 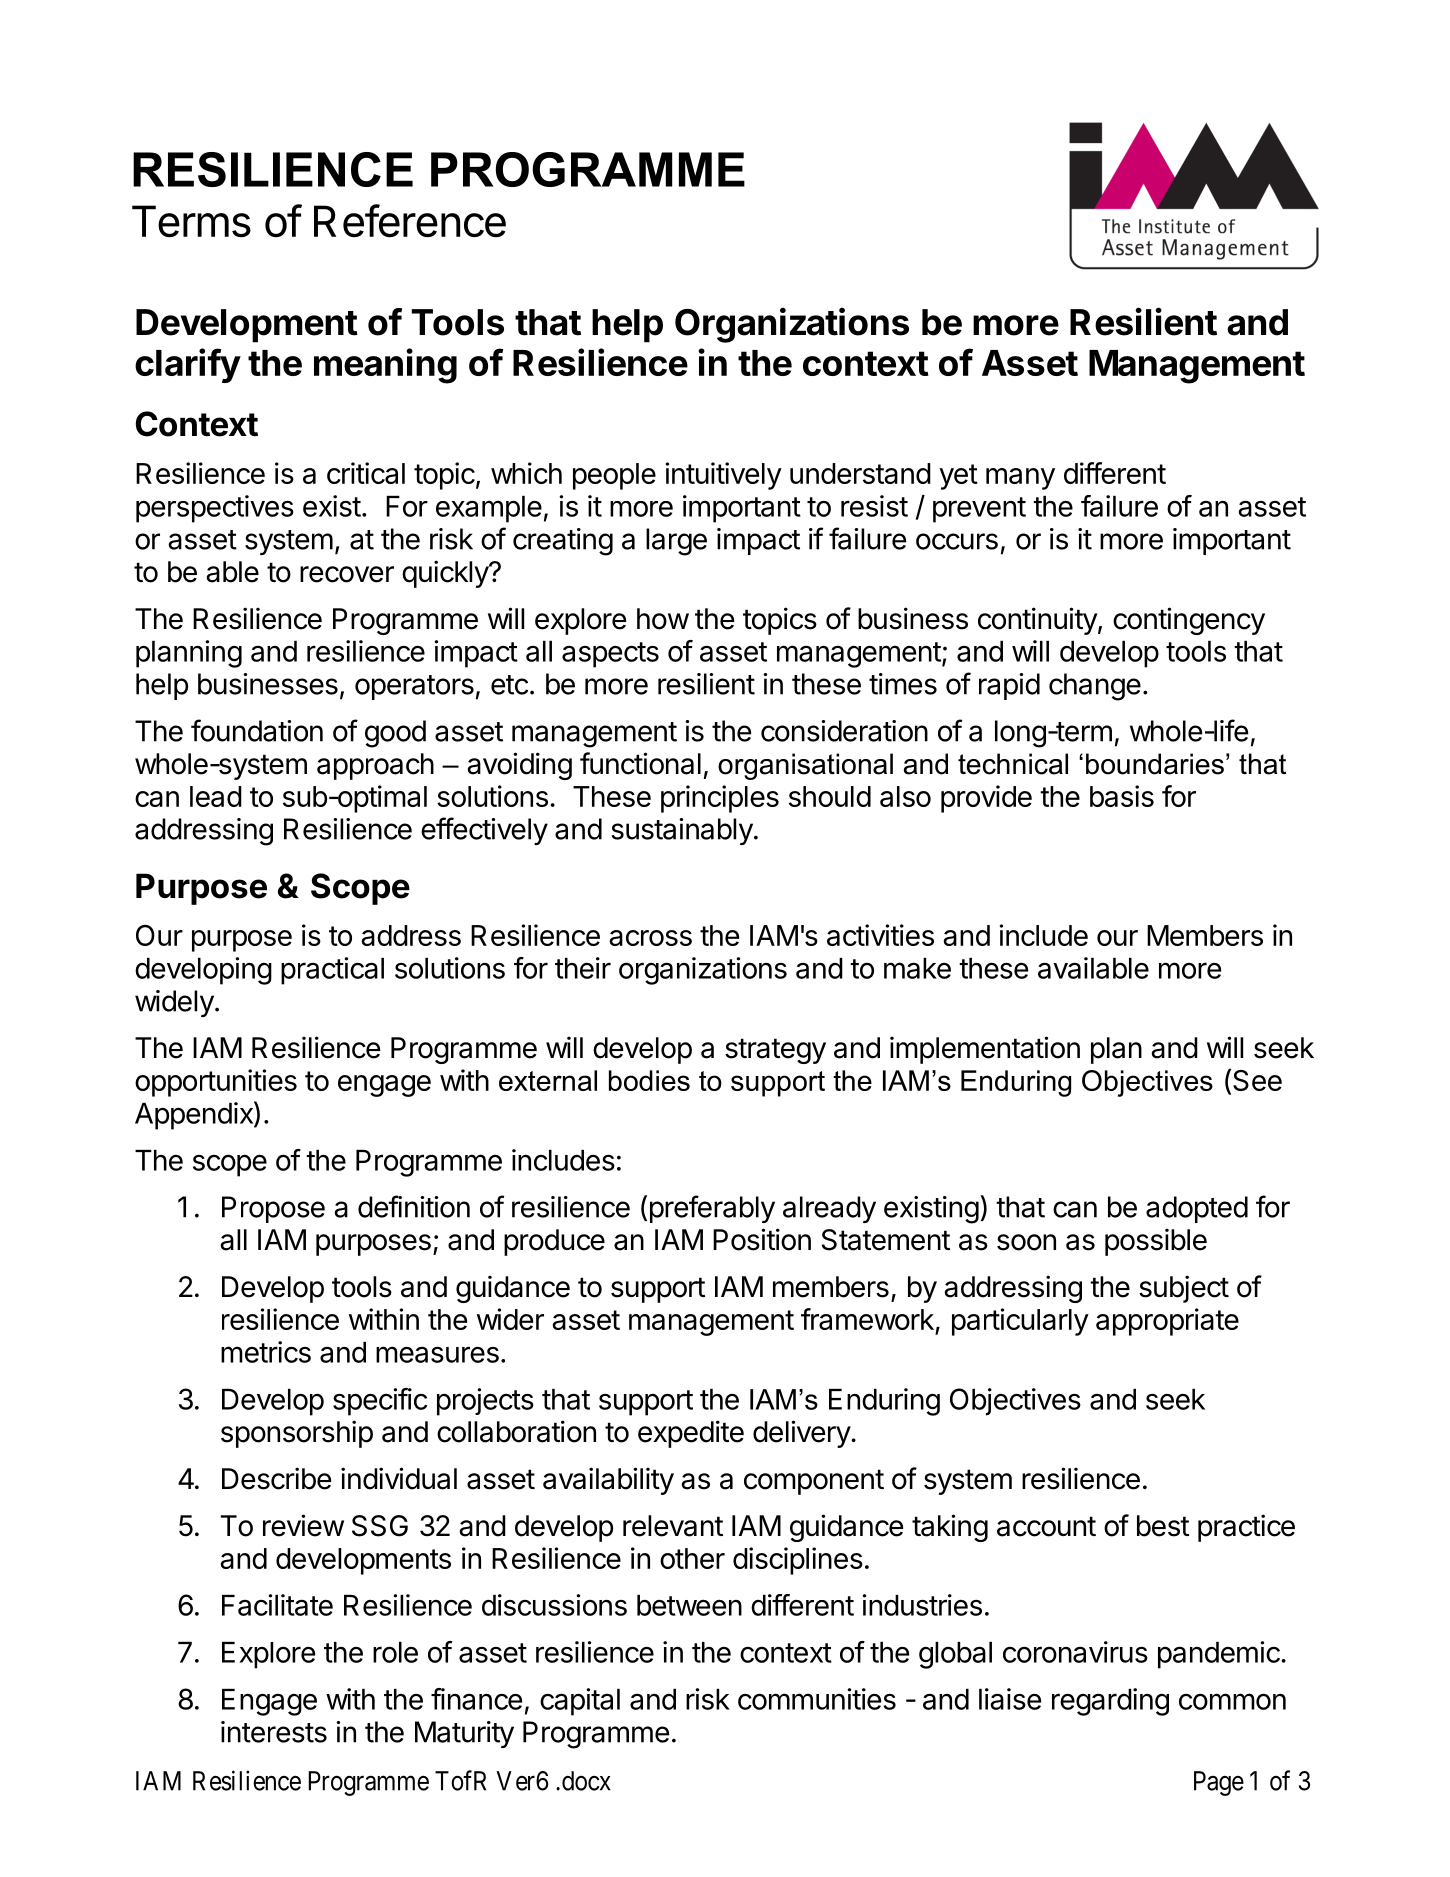 I want to click on possible, so click(x=1156, y=1242).
